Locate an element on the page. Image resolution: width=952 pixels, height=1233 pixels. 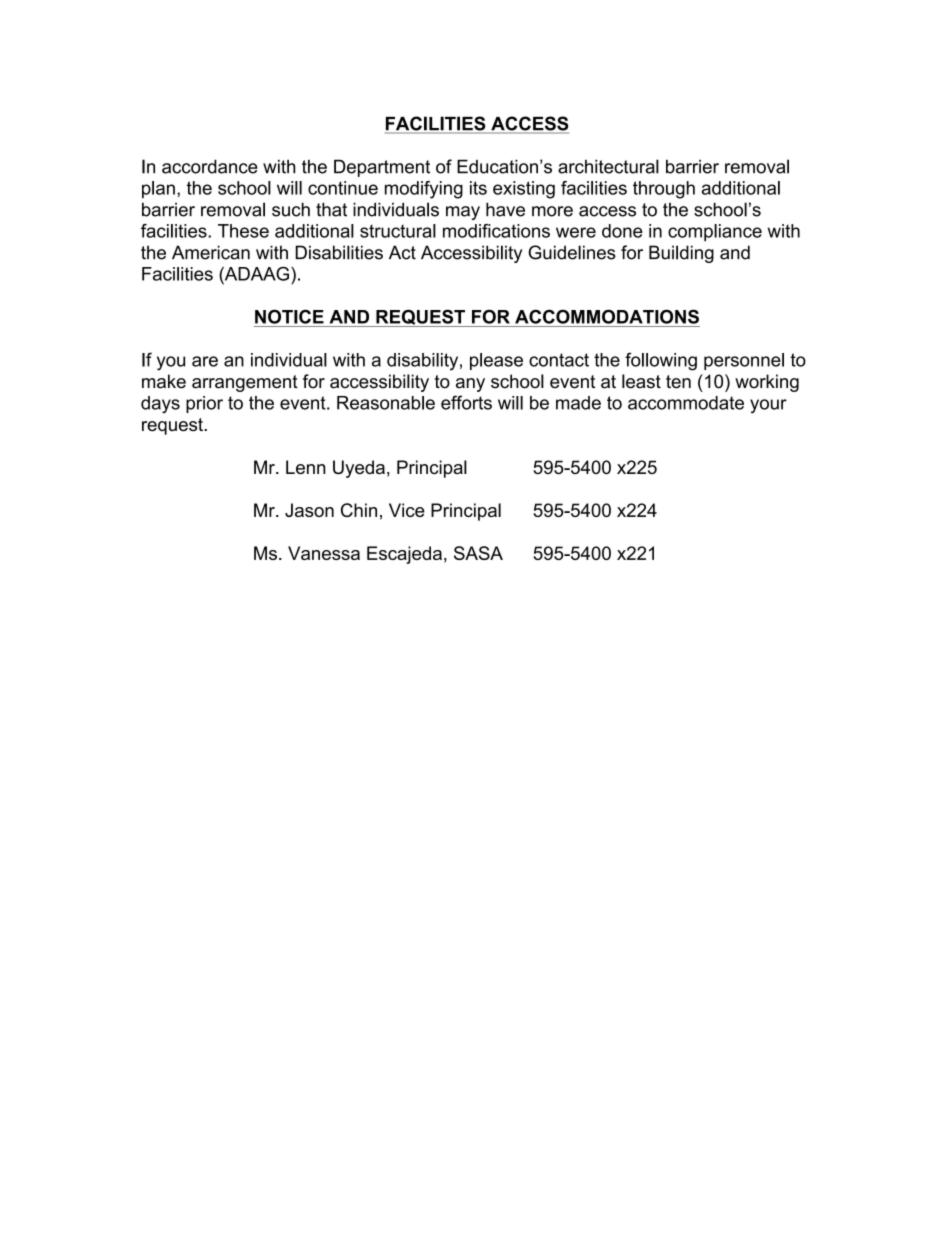
following is located at coordinates (661, 361).
